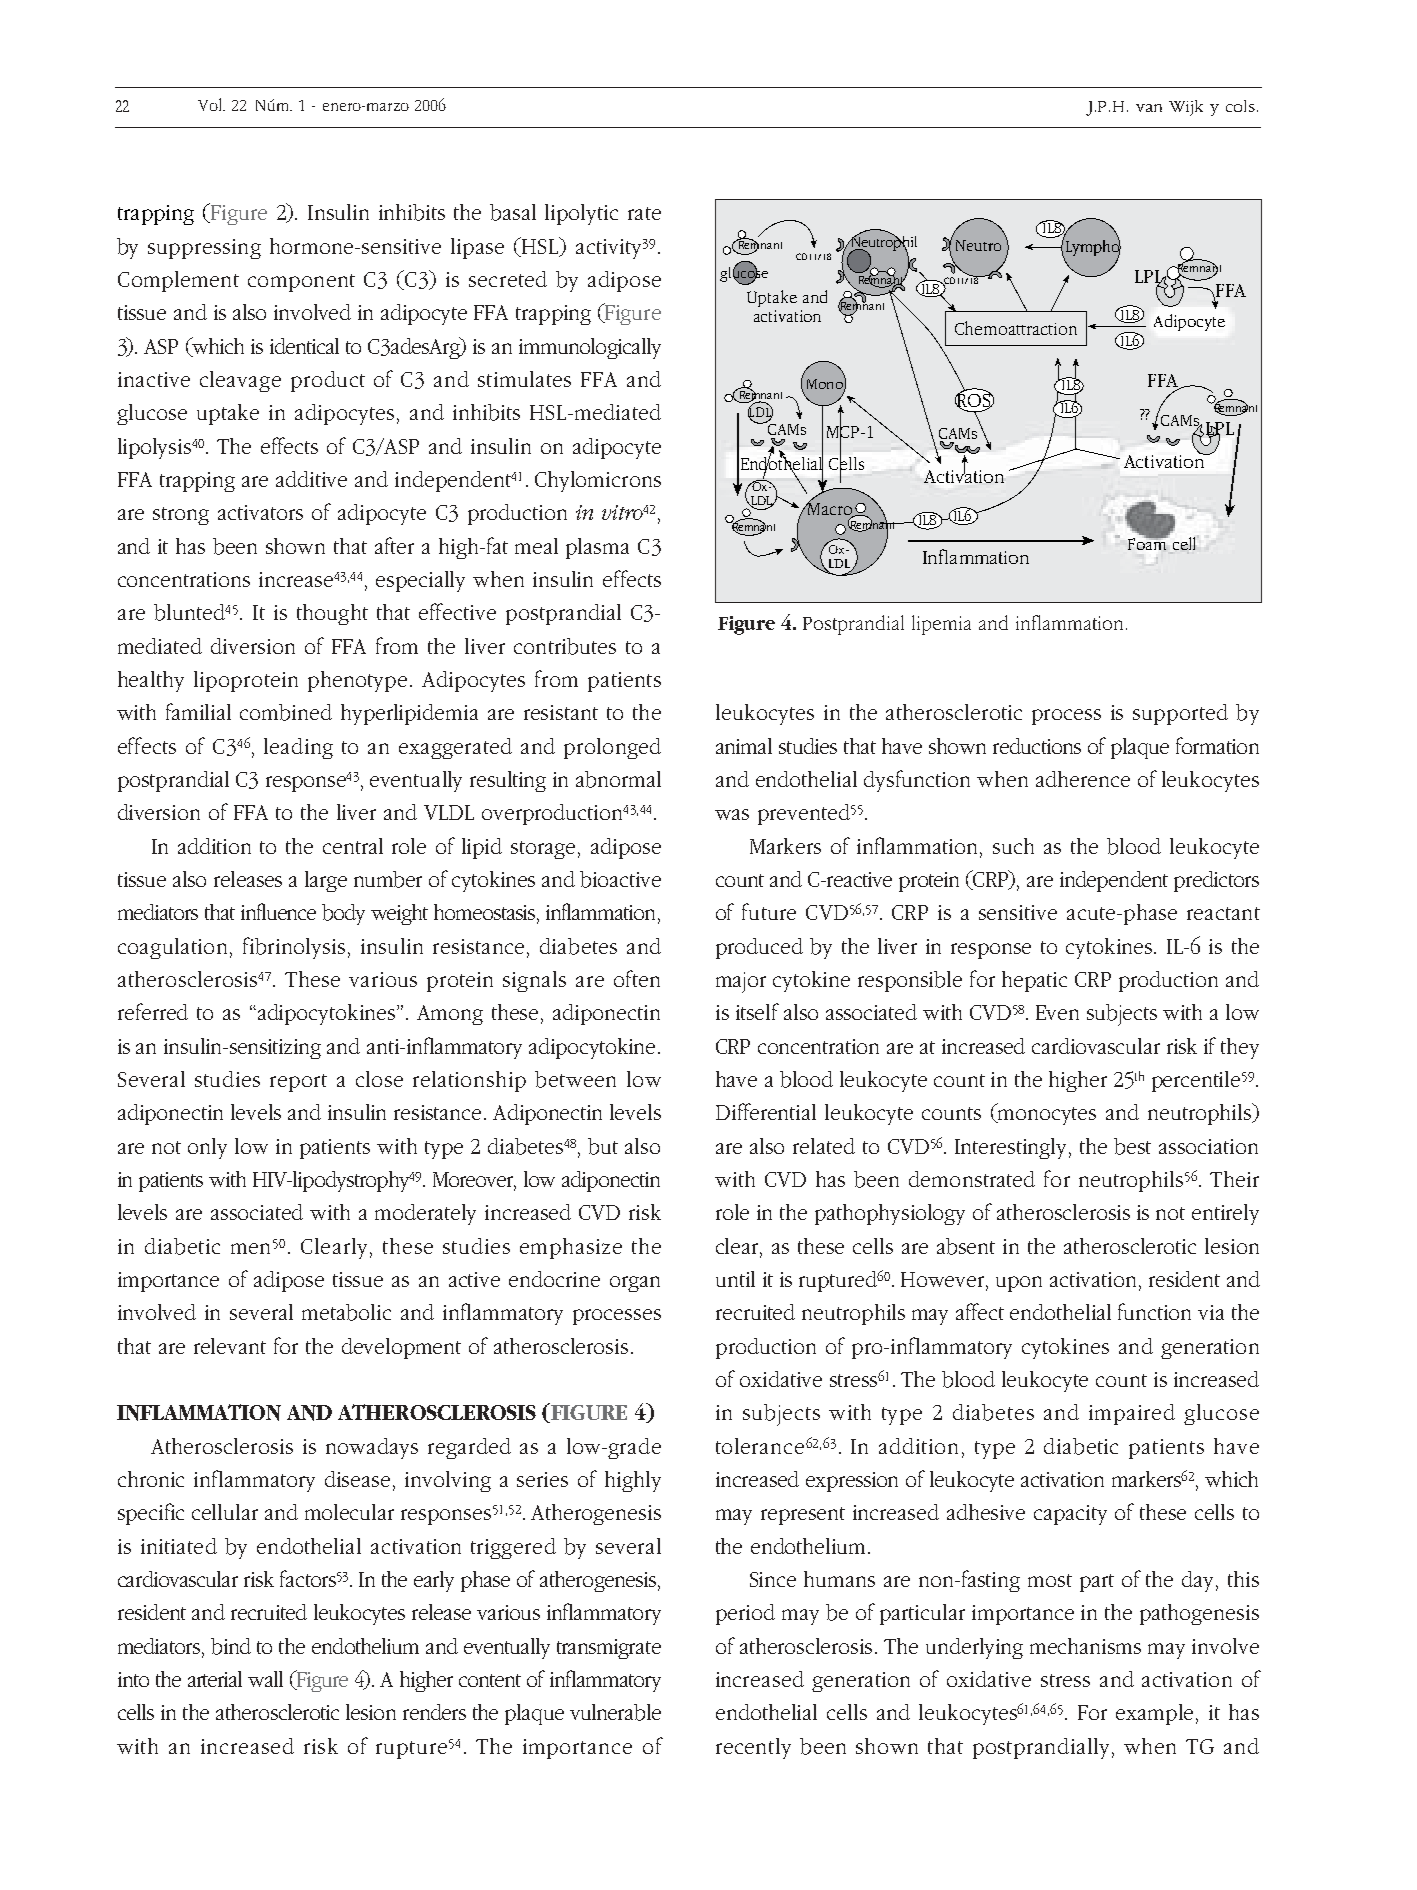 The image size is (1417, 1890). Describe the element at coordinates (615, 1712) in the screenshot. I see `vulnerable` at that location.
